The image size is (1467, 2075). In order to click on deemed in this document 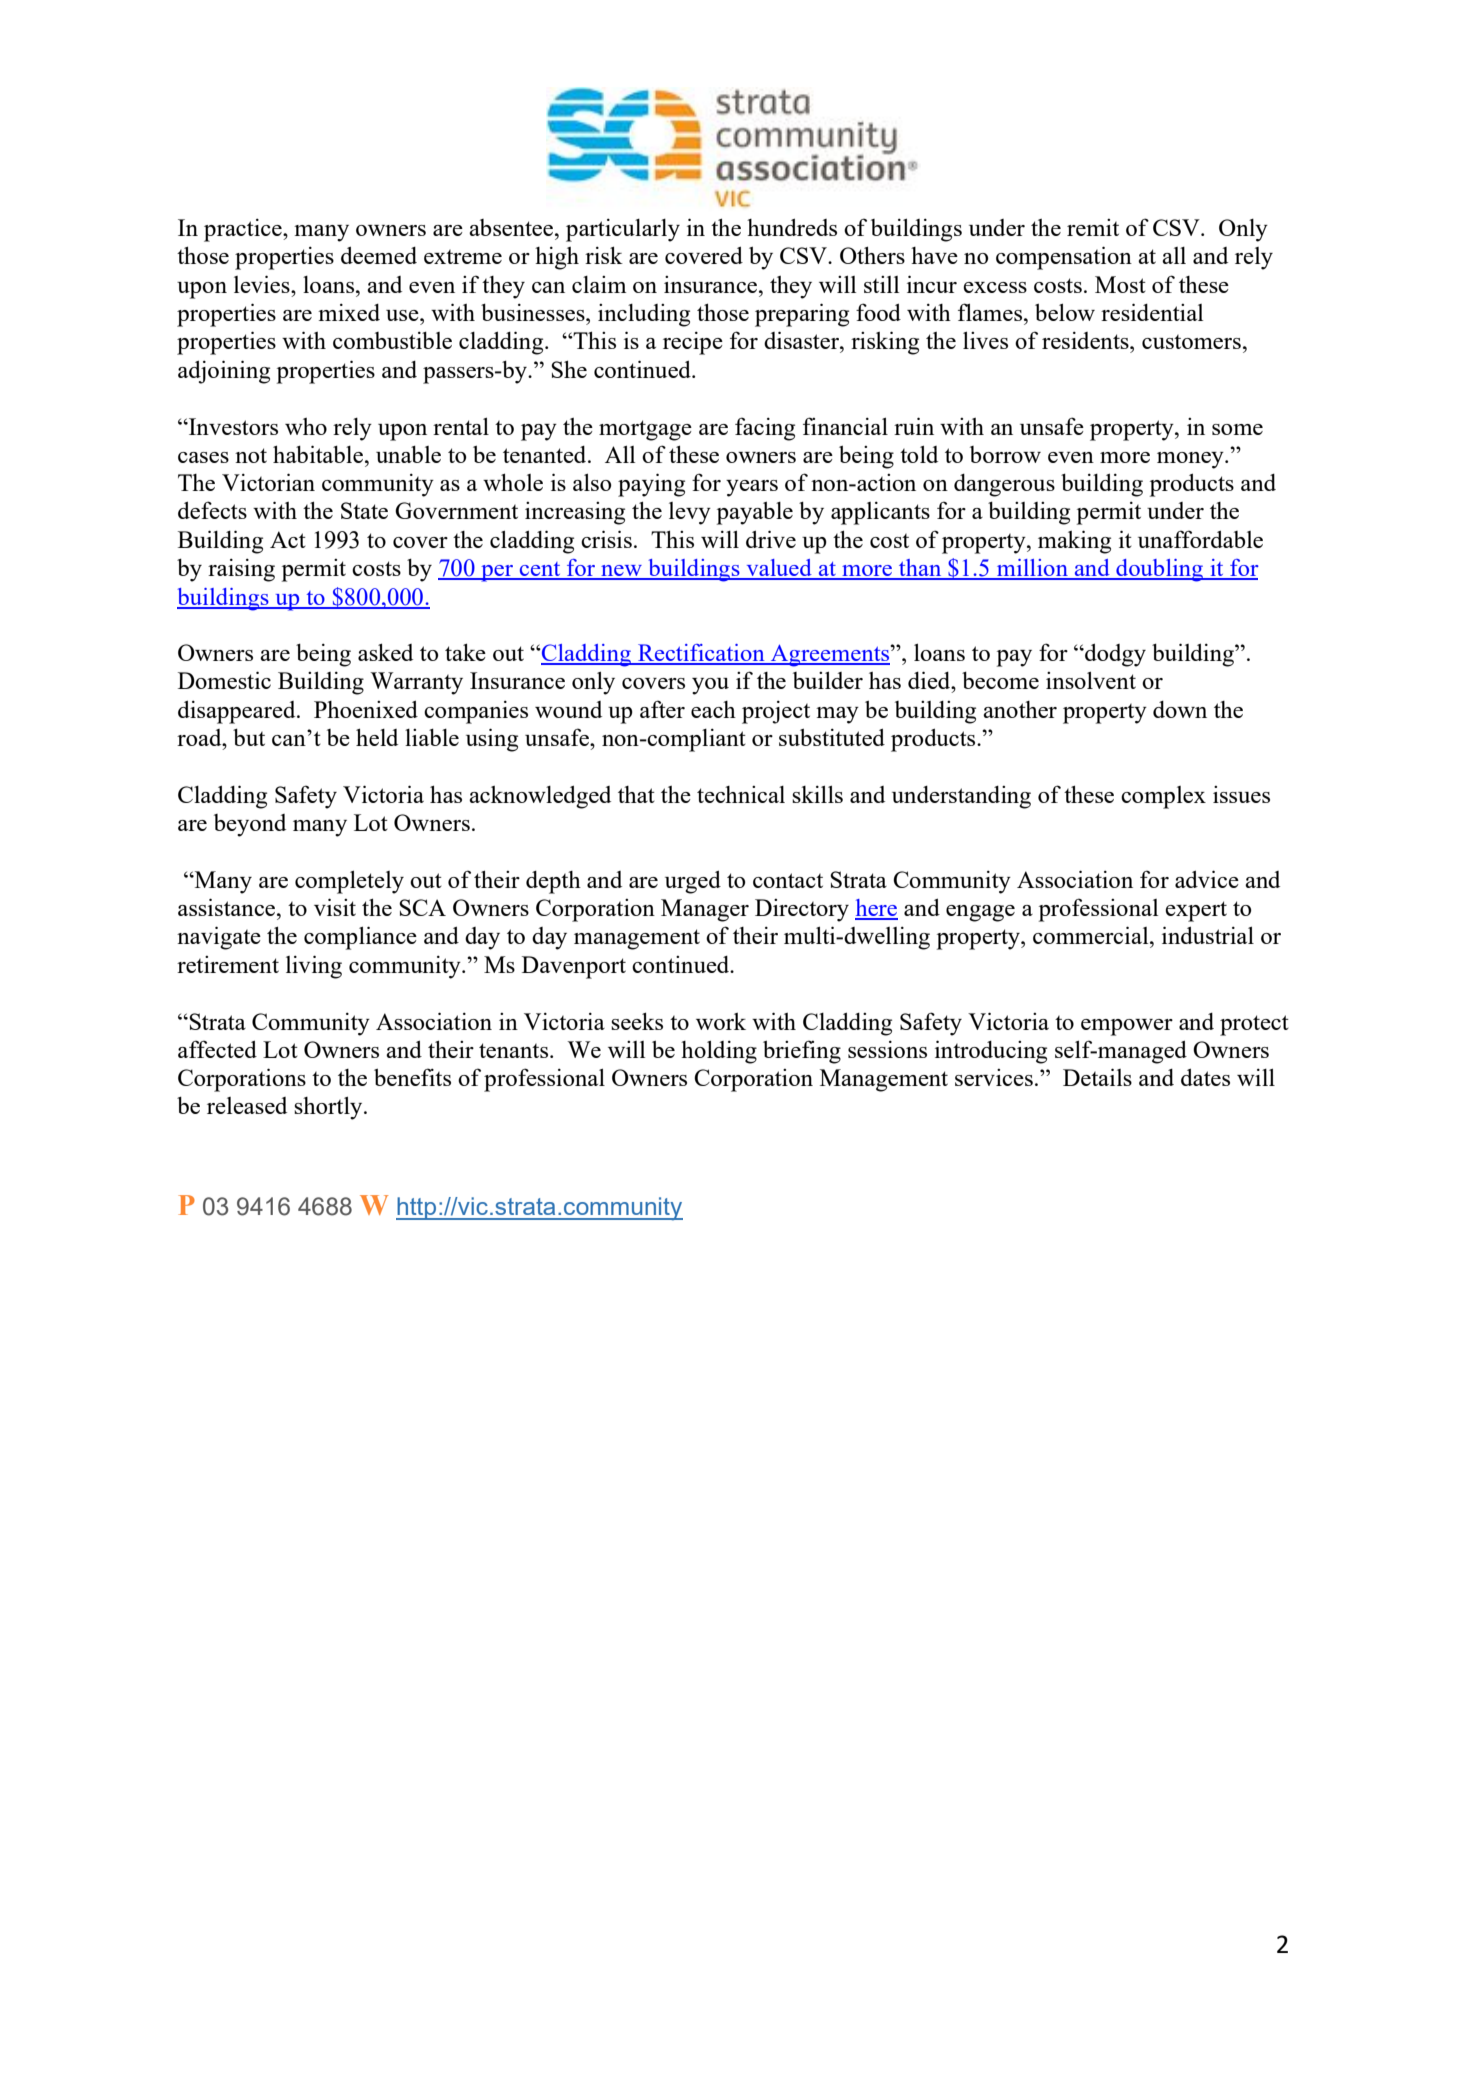, I will do `click(379, 255)`.
